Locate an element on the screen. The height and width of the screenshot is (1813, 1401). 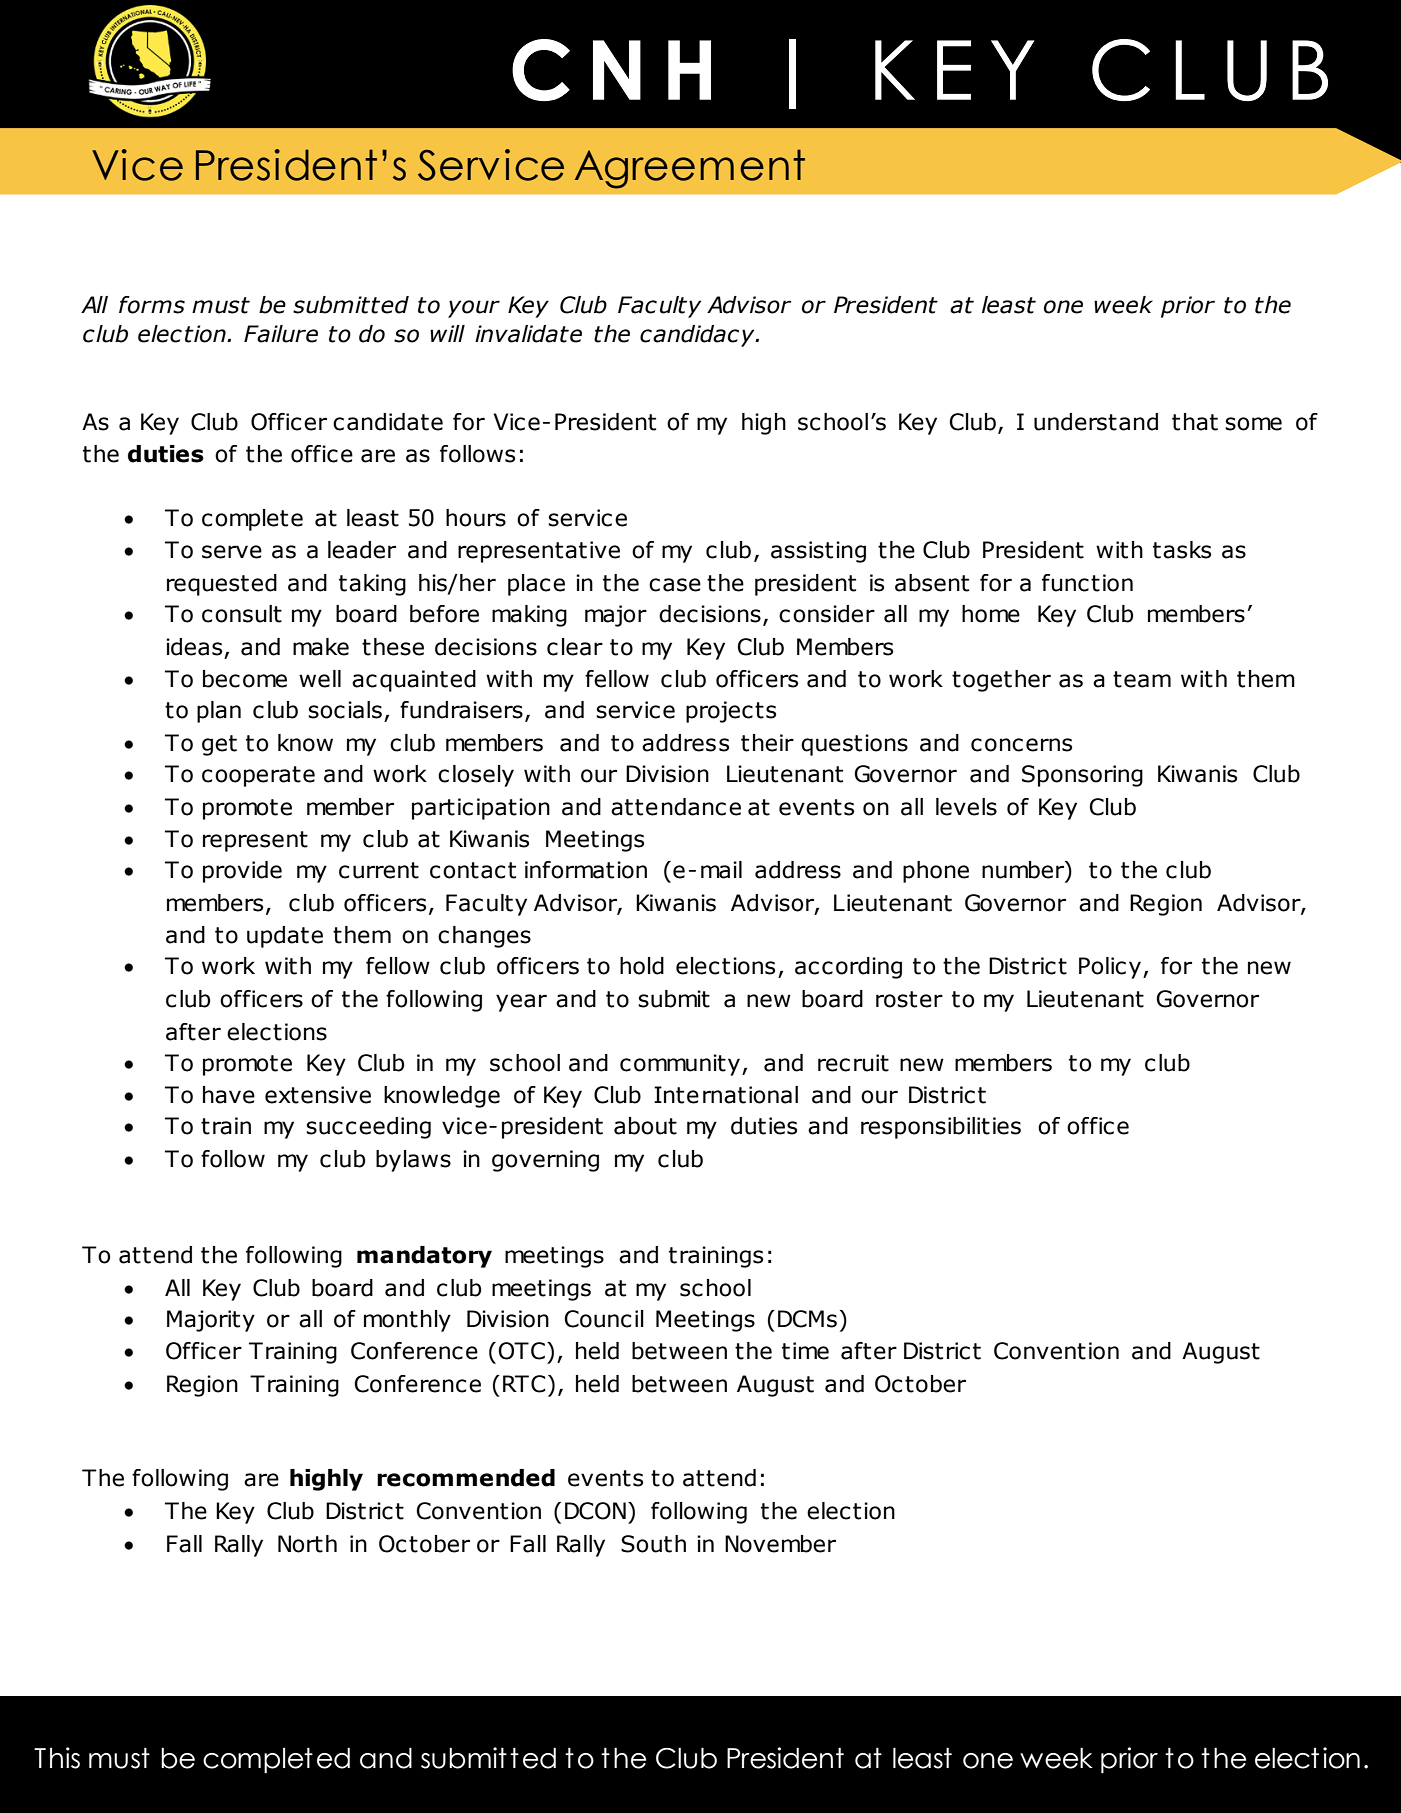
Agreement is located at coordinates (690, 169).
